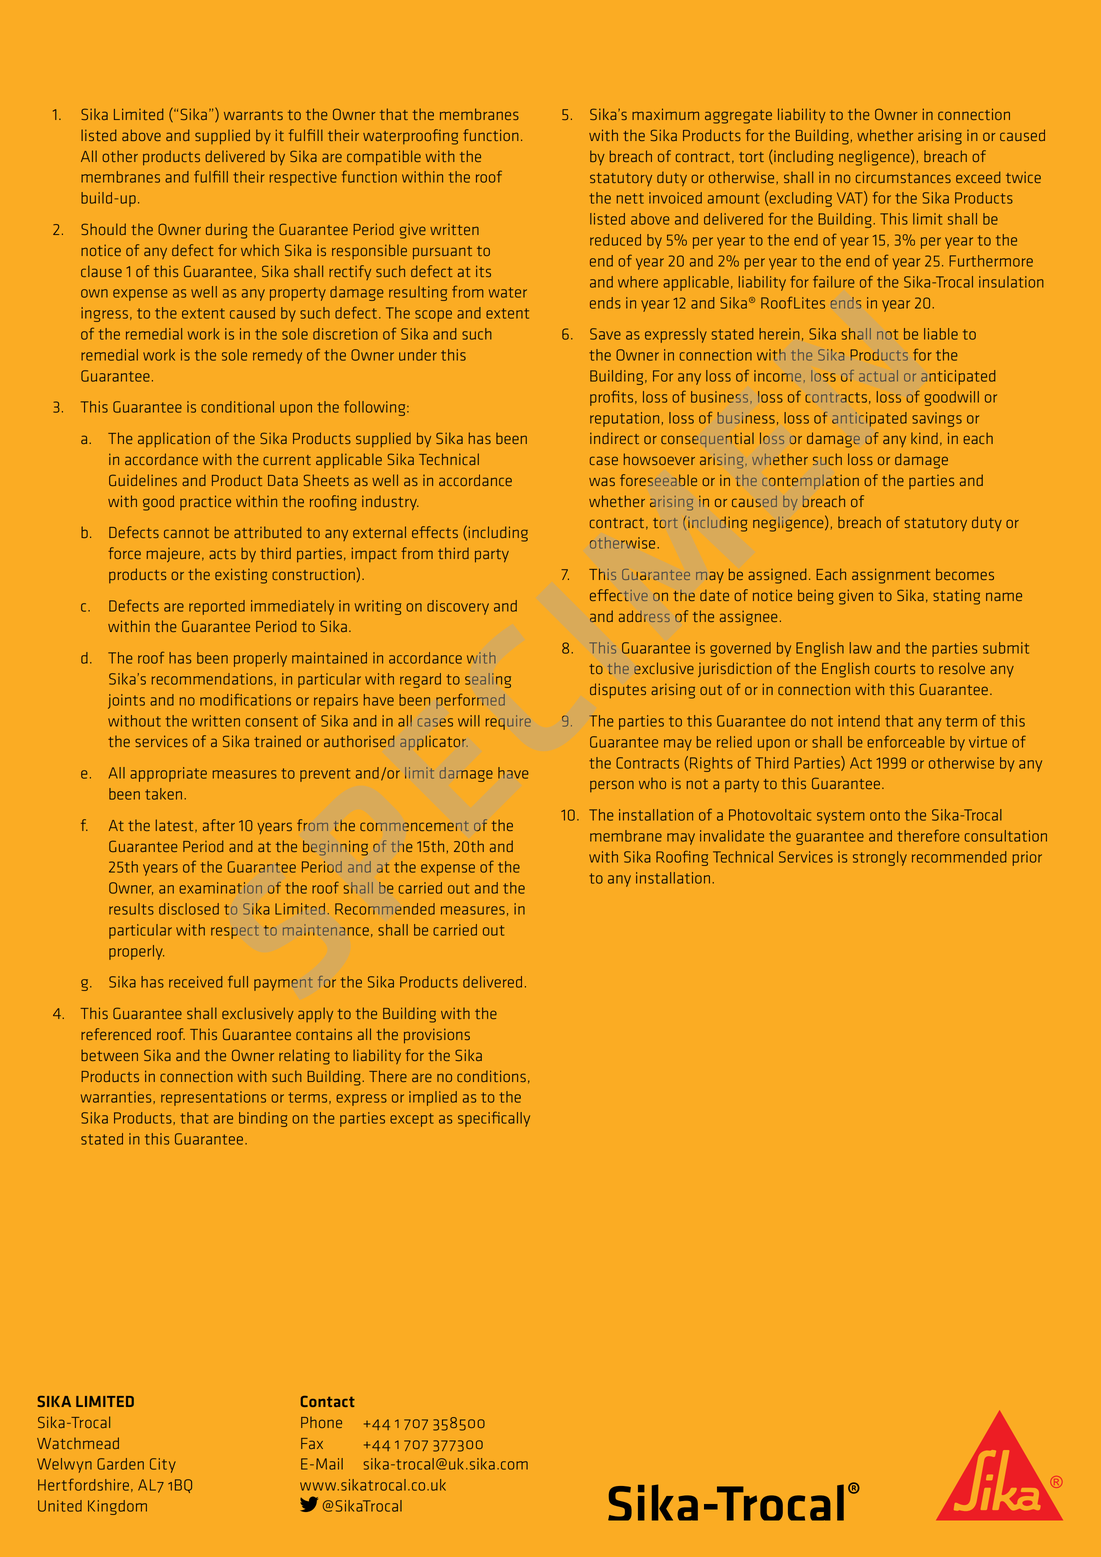  What do you see at coordinates (253, 115) in the document?
I see `warrants` at bounding box center [253, 115].
